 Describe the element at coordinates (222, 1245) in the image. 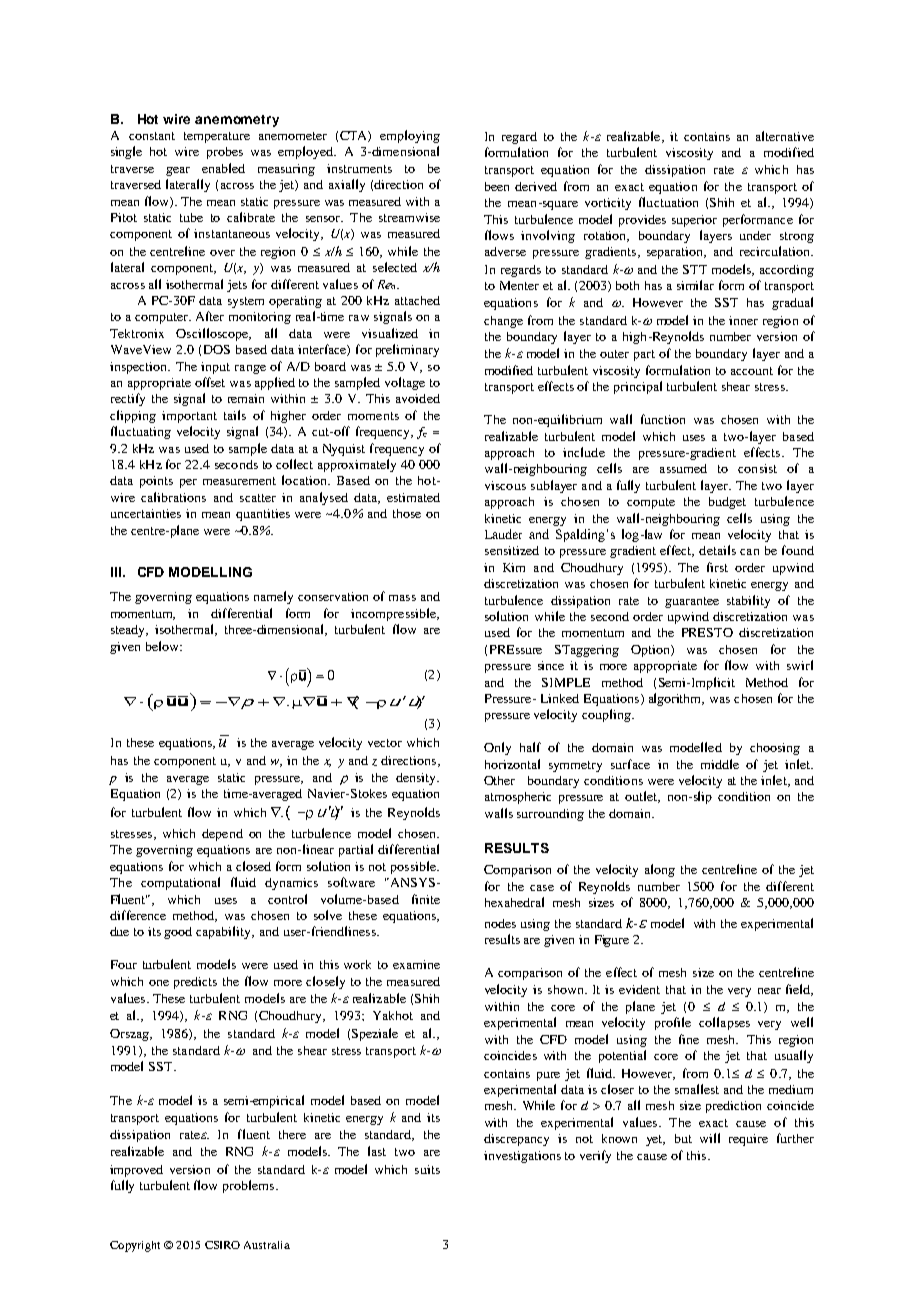

I see `CSIRO` at that location.
